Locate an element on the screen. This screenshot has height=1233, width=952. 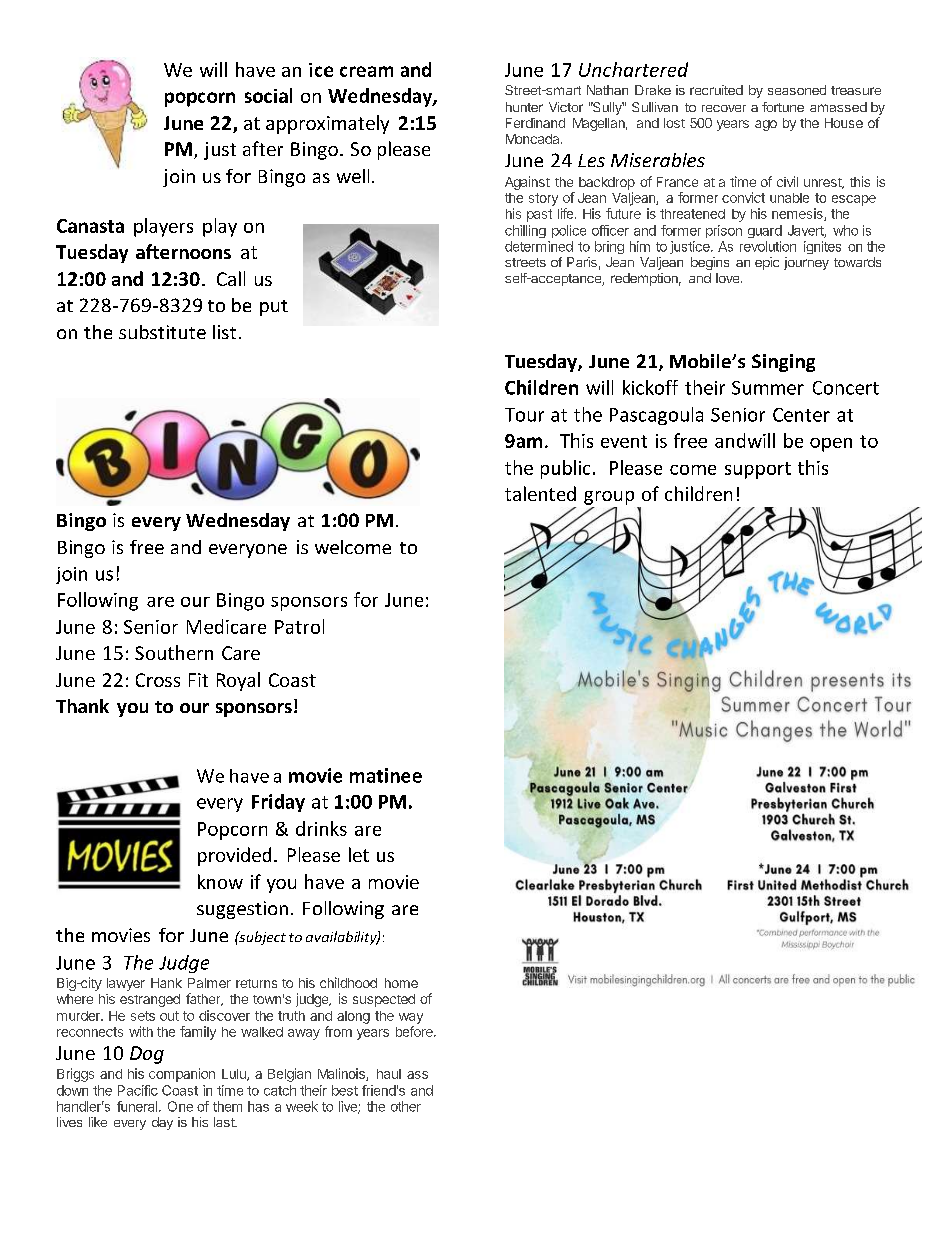
matinee is located at coordinates (386, 775).
